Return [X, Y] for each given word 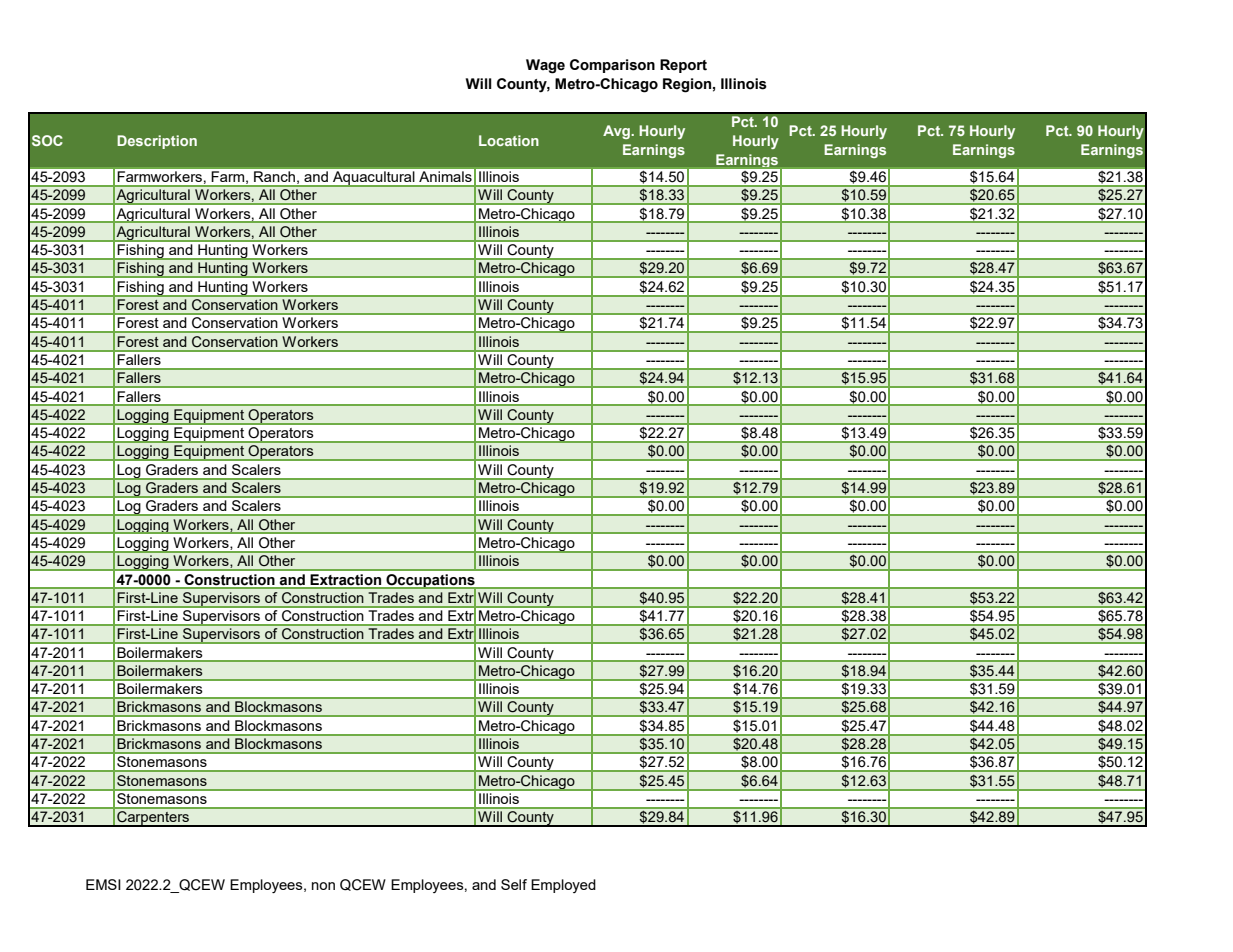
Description [157, 142]
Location [509, 140]
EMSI [103, 884]
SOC [47, 140]
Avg [617, 132]
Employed [563, 886]
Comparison [612, 66]
